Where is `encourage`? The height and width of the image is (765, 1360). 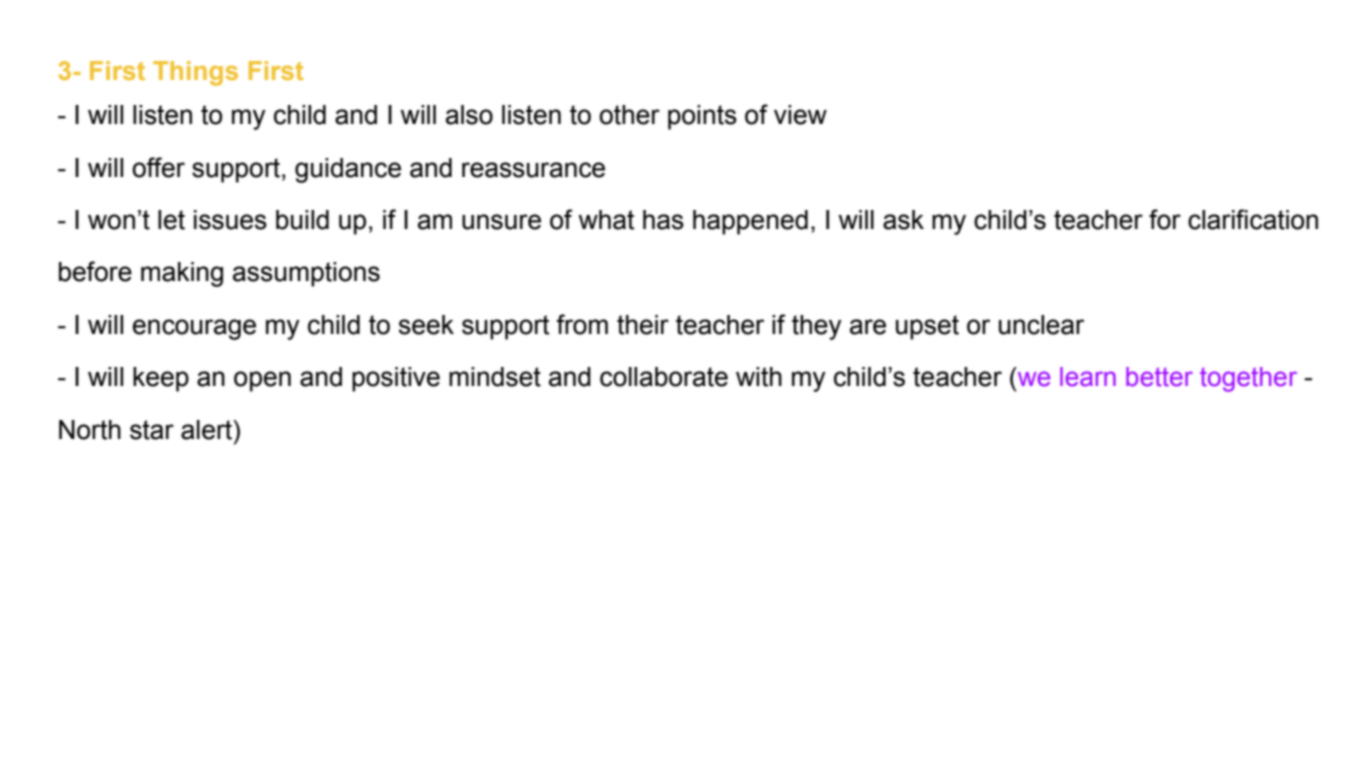 encourage is located at coordinates (194, 329).
